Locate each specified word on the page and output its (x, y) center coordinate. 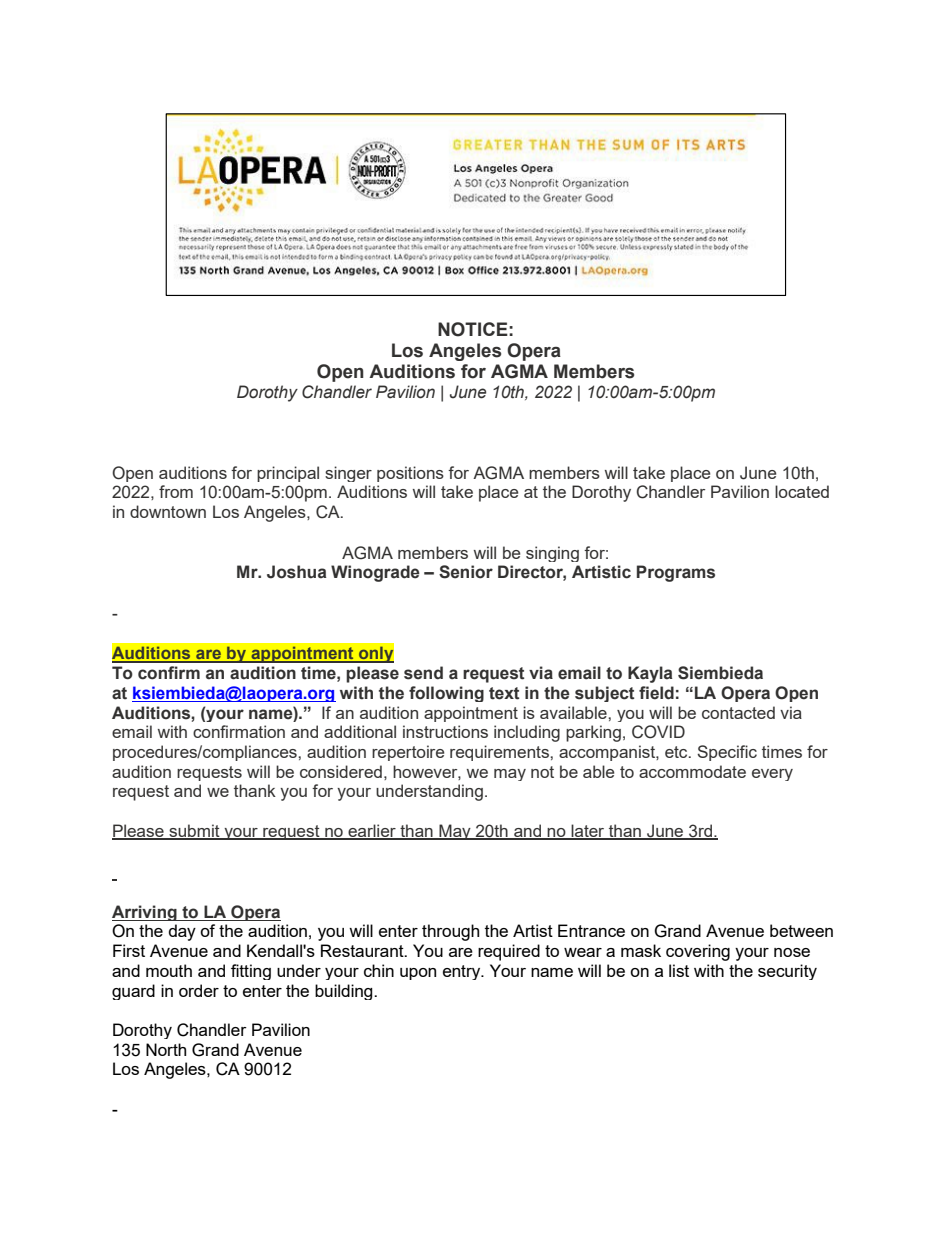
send (423, 673)
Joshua (296, 572)
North (166, 1049)
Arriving (145, 913)
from (176, 491)
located (802, 491)
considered (341, 771)
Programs (676, 573)
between (801, 930)
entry (463, 972)
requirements (500, 753)
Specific (727, 753)
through (450, 932)
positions (410, 474)
